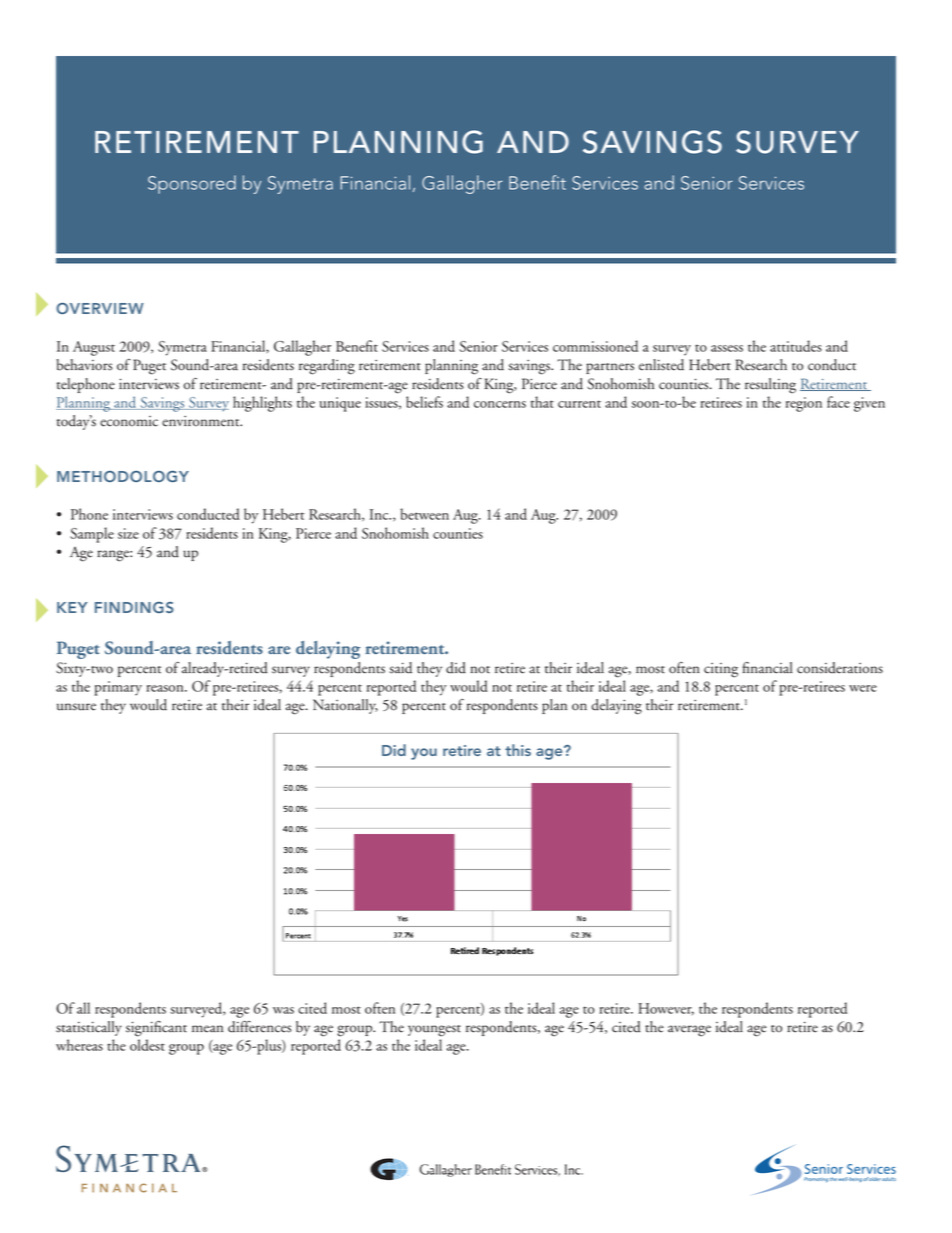 This screenshot has width=952, height=1233. I want to click on average, so click(689, 1031).
